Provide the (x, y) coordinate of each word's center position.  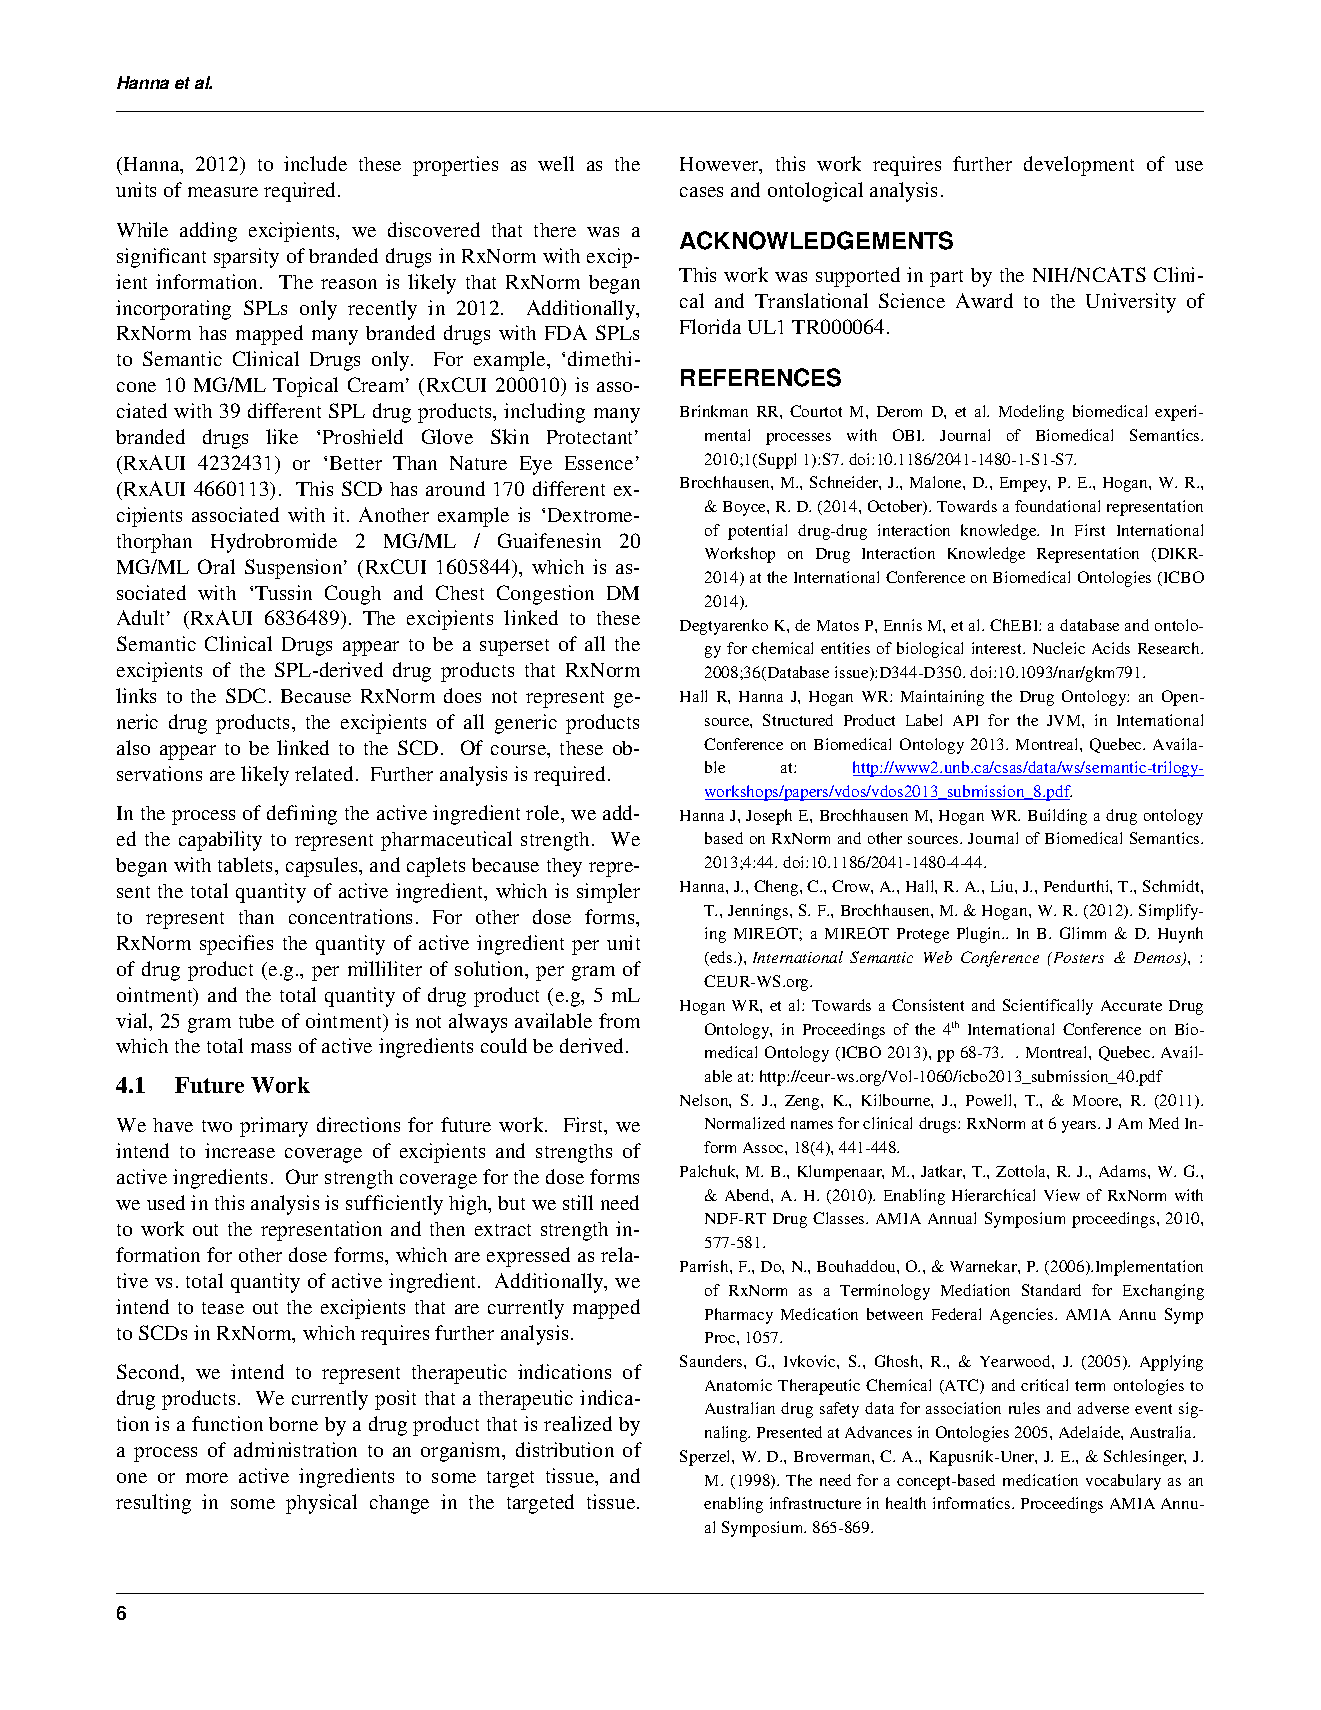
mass (271, 1048)
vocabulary (1123, 1482)
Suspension (295, 569)
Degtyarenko (724, 627)
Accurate (1131, 1005)
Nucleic (1059, 648)
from (619, 1020)
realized (578, 1423)
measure (223, 192)
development (1079, 166)
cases (701, 192)
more (207, 1478)
